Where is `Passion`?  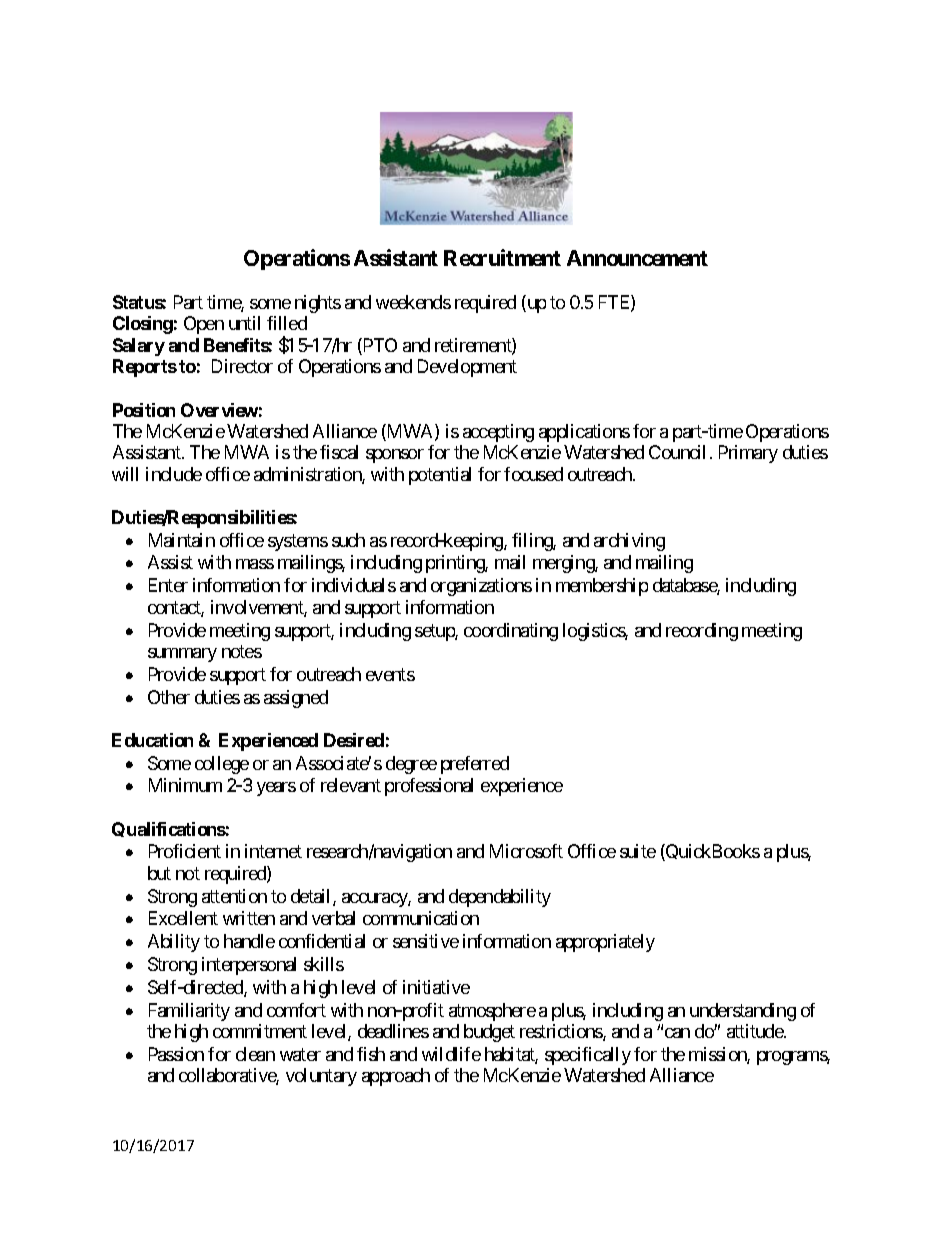 Passion is located at coordinates (176, 1054).
